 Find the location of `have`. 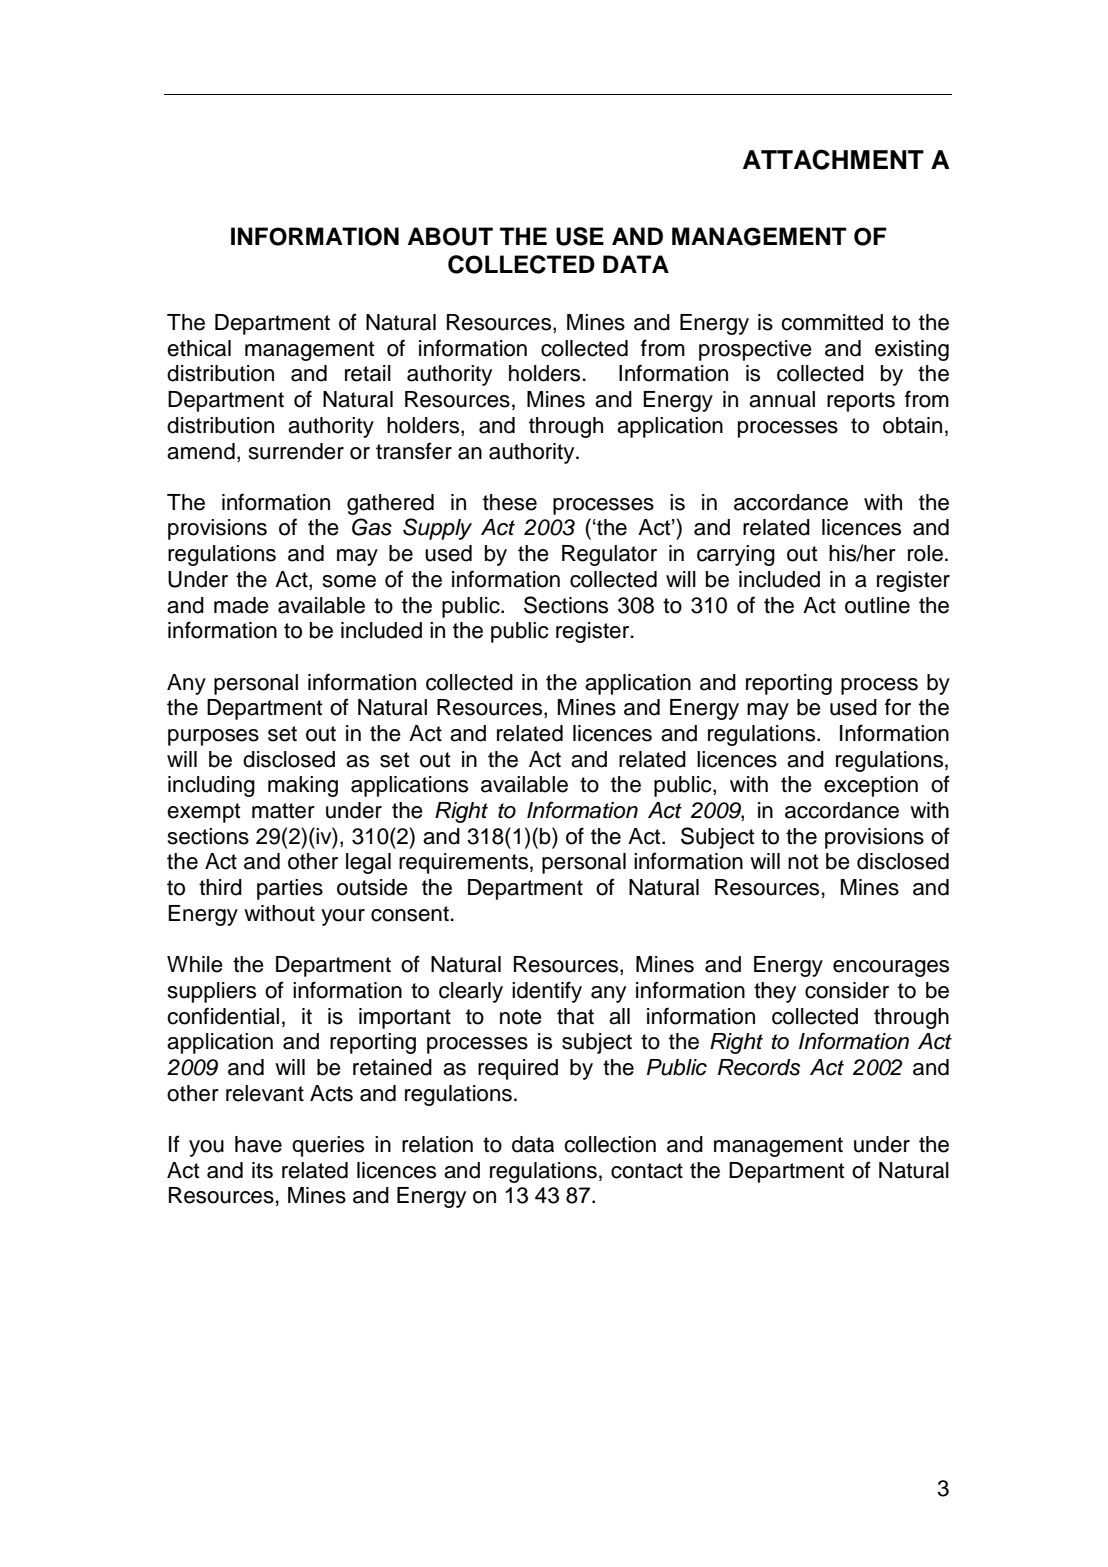

have is located at coordinates (258, 1144).
